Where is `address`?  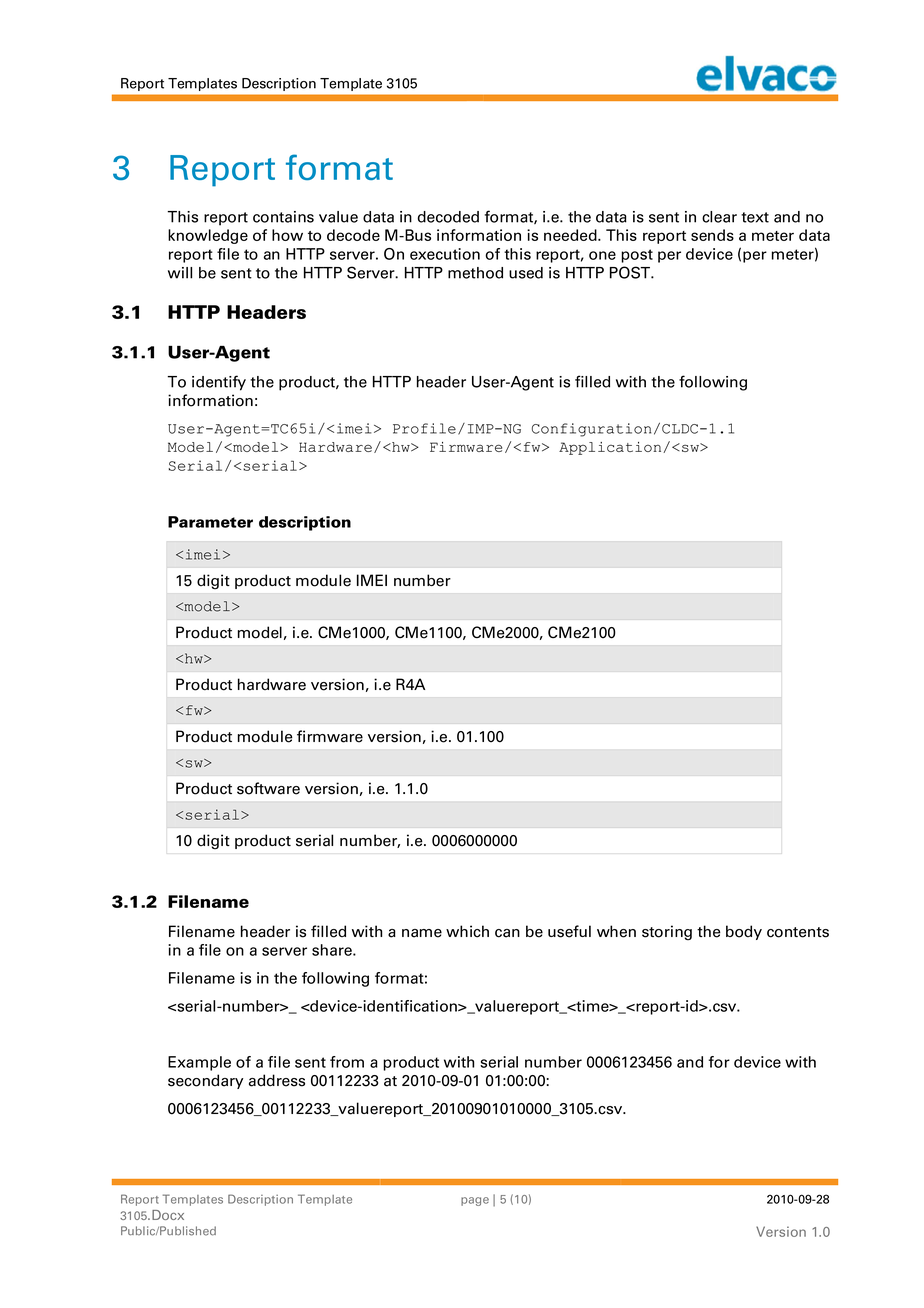 address is located at coordinates (277, 1080).
